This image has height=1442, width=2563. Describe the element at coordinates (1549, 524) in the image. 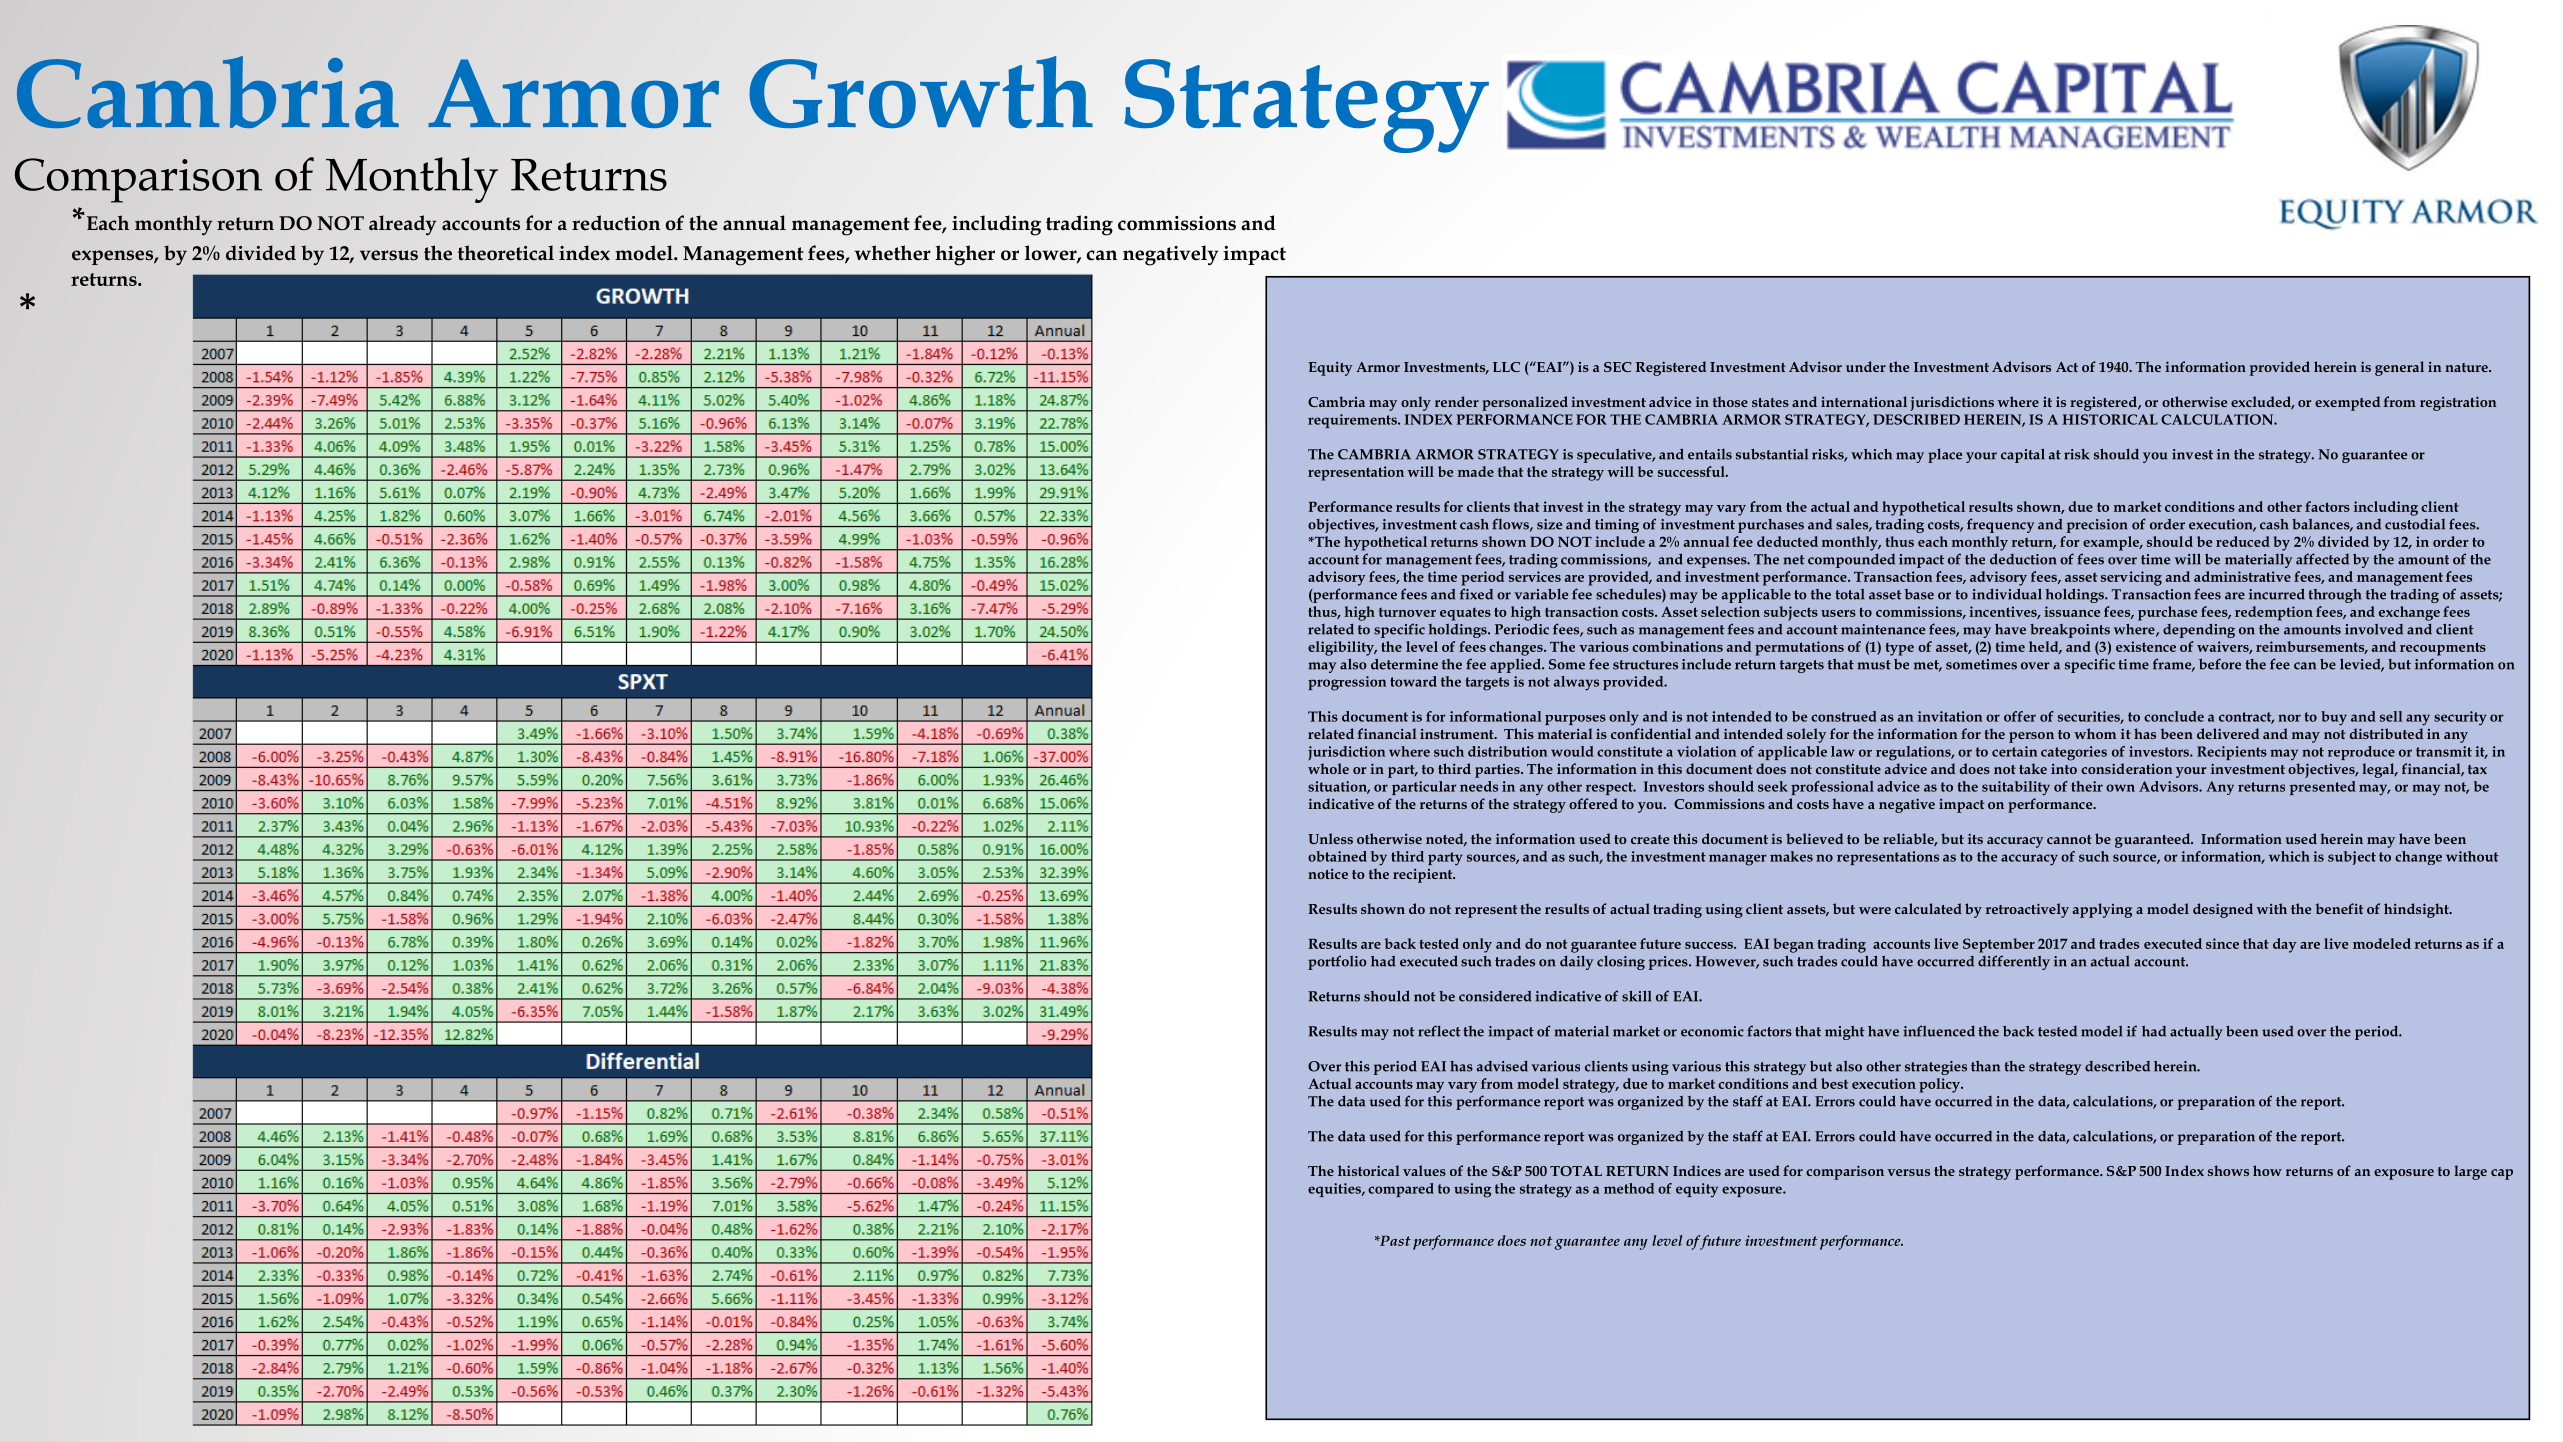

I see `size` at that location.
